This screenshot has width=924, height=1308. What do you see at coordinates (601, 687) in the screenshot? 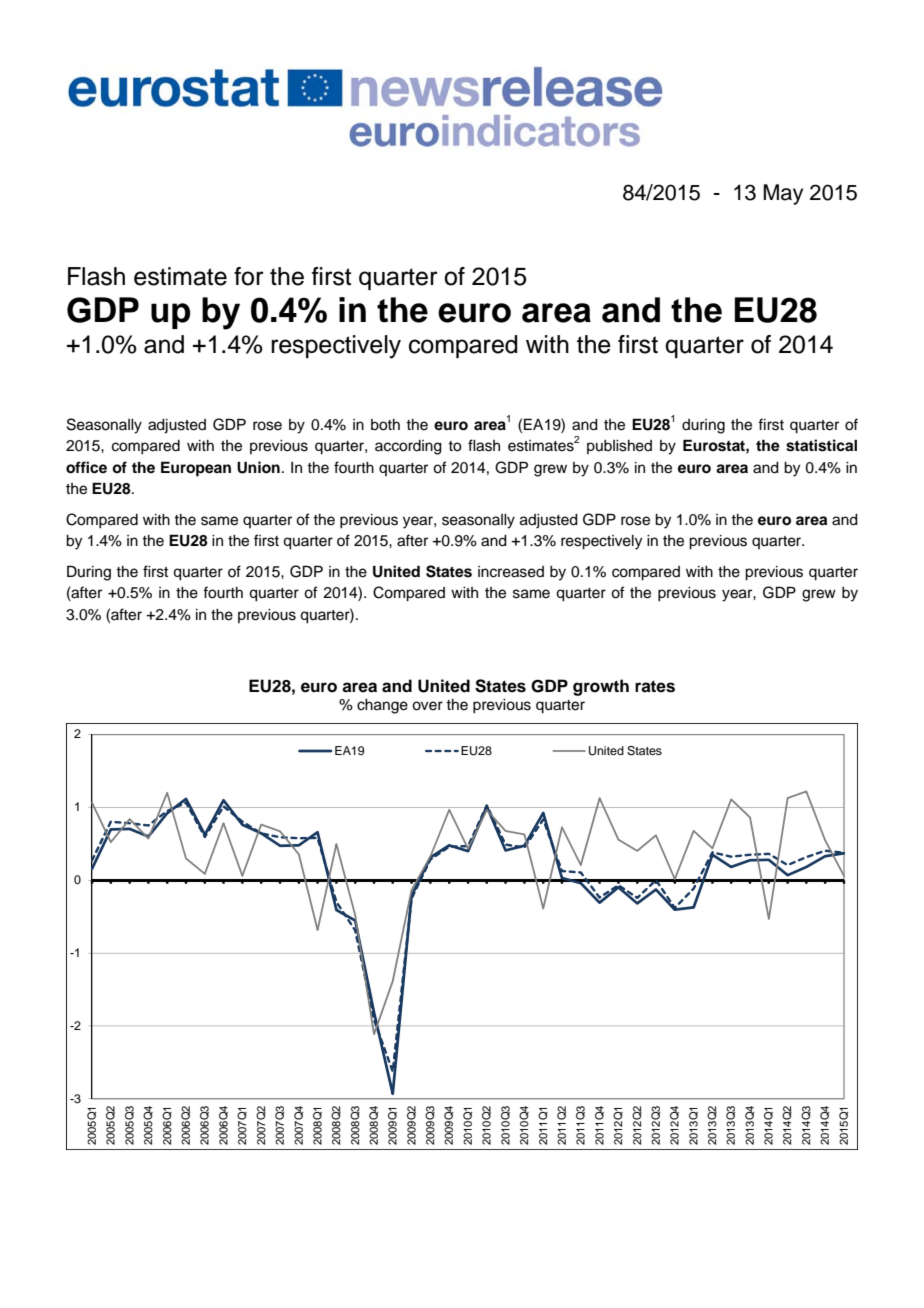
I see `growth` at bounding box center [601, 687].
